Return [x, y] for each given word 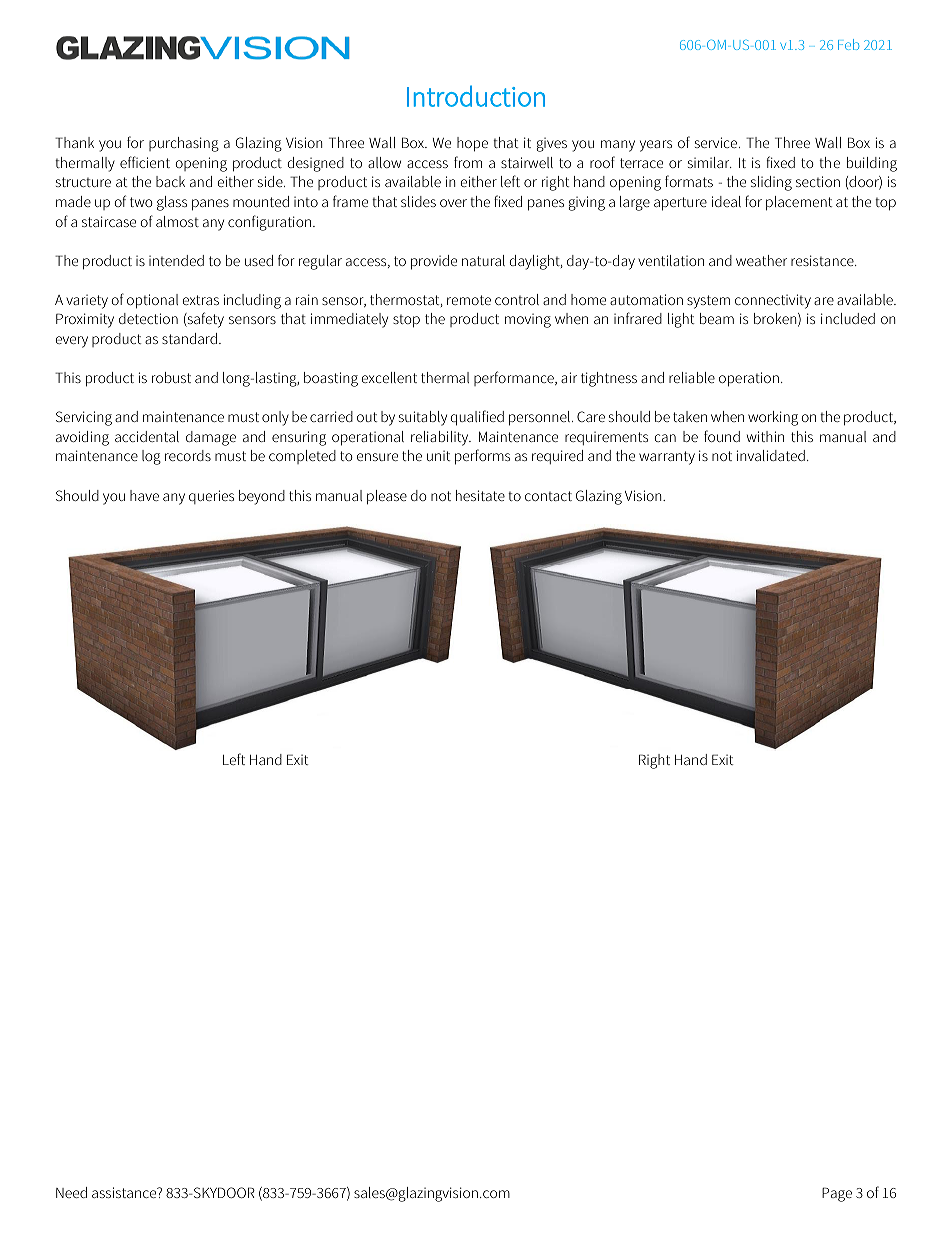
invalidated [771, 455]
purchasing [184, 144]
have [144, 495]
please [387, 497]
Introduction [476, 96]
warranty [667, 458]
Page [837, 1194]
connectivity [773, 301]
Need [71, 1192]
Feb [848, 44]
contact [548, 496]
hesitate [480, 495]
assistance [125, 1192]
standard [189, 338]
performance [515, 378]
